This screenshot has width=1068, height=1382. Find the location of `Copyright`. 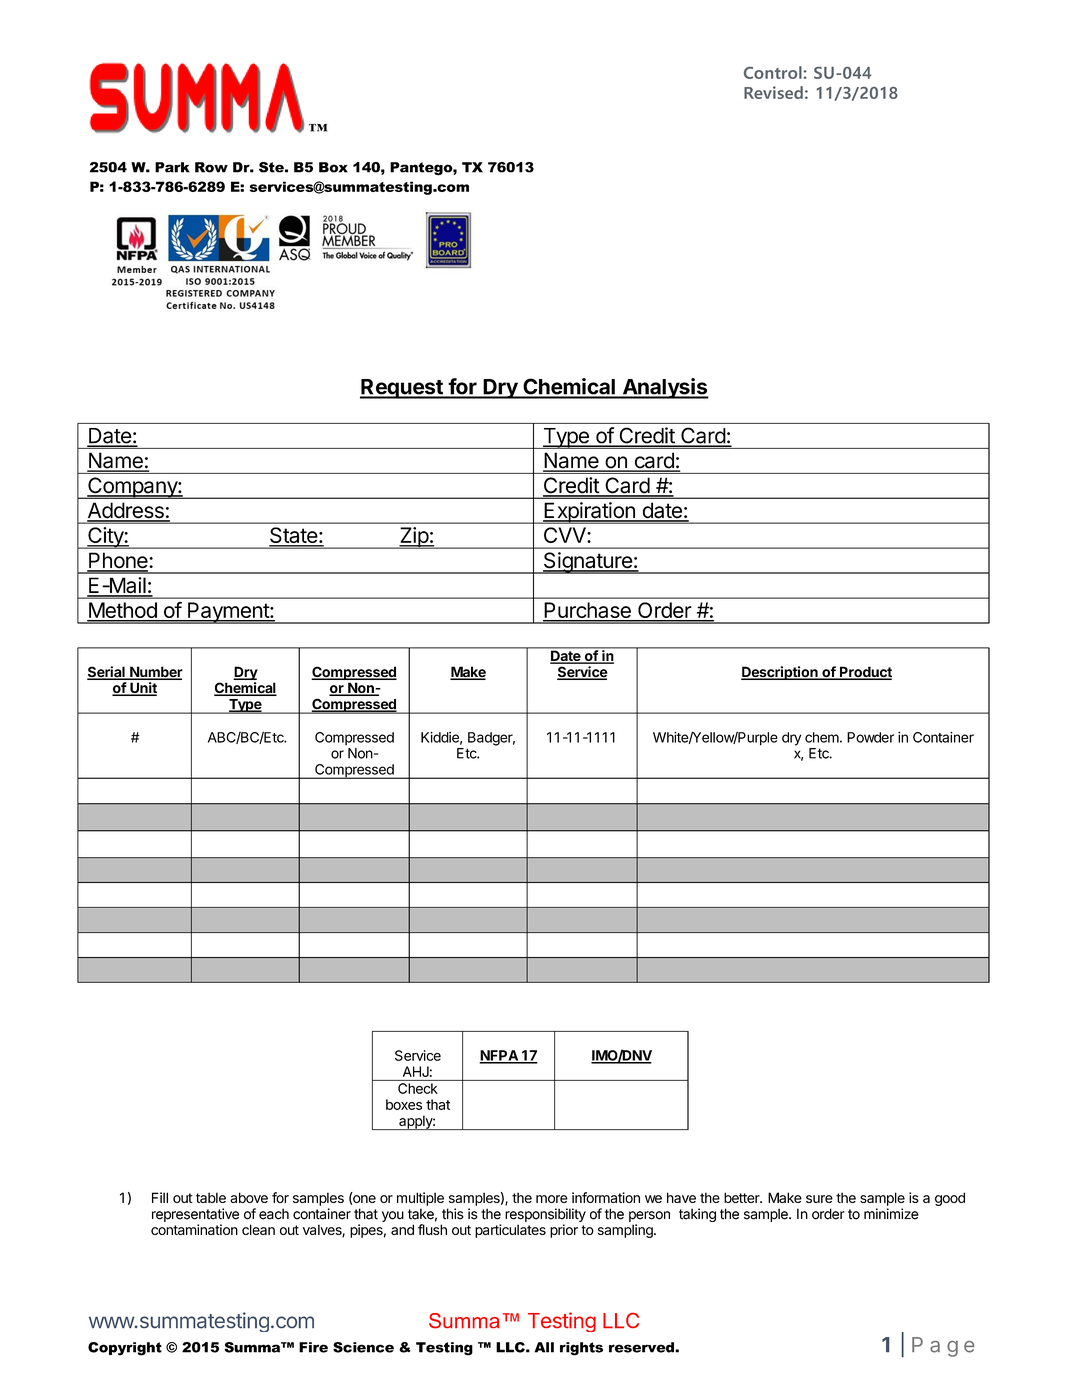

Copyright is located at coordinates (125, 1349).
